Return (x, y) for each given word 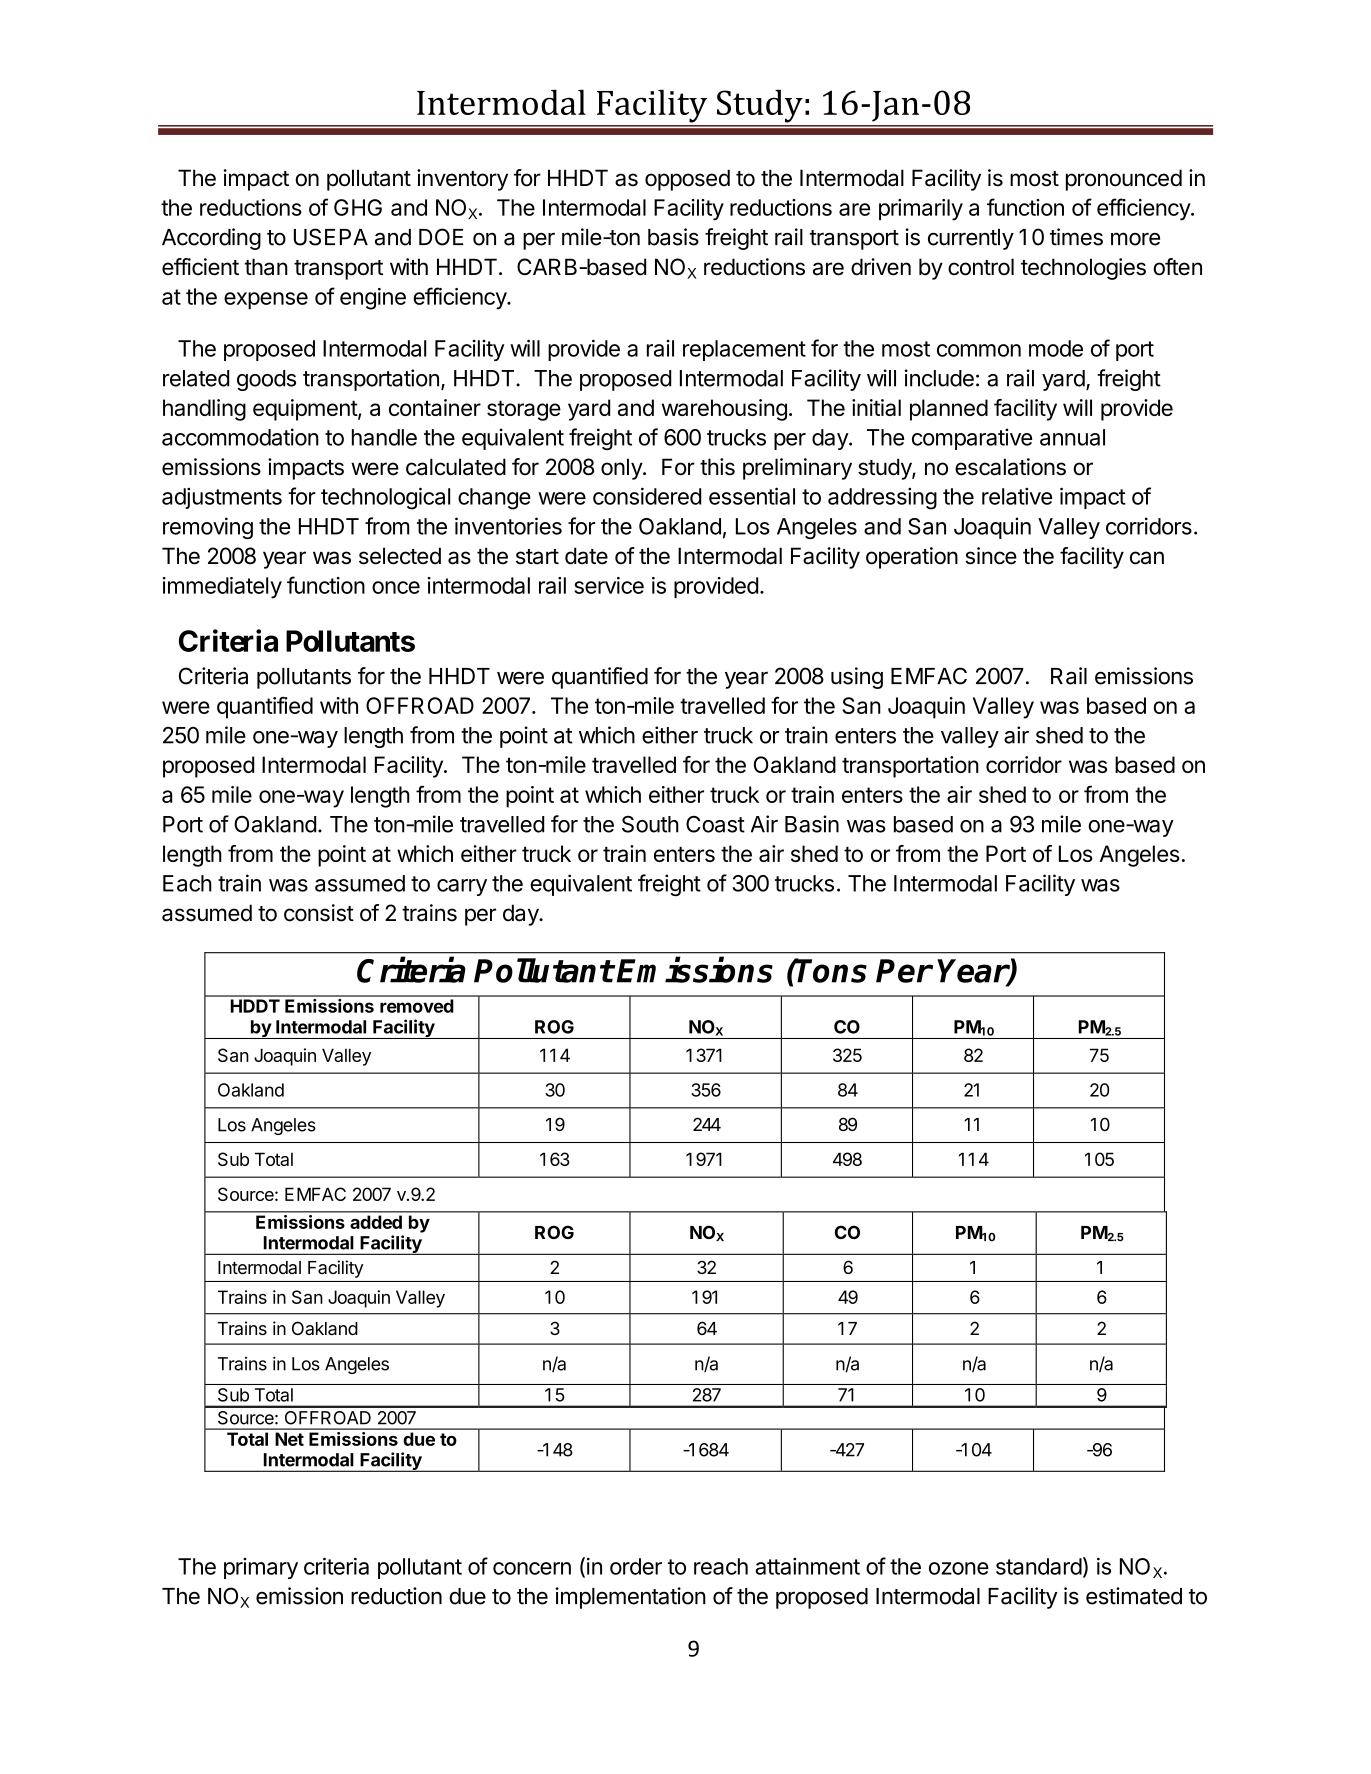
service (609, 585)
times (1076, 237)
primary (261, 1568)
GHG (358, 207)
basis (673, 237)
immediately (222, 588)
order (636, 1566)
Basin (812, 824)
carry (462, 887)
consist (319, 913)
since (991, 556)
